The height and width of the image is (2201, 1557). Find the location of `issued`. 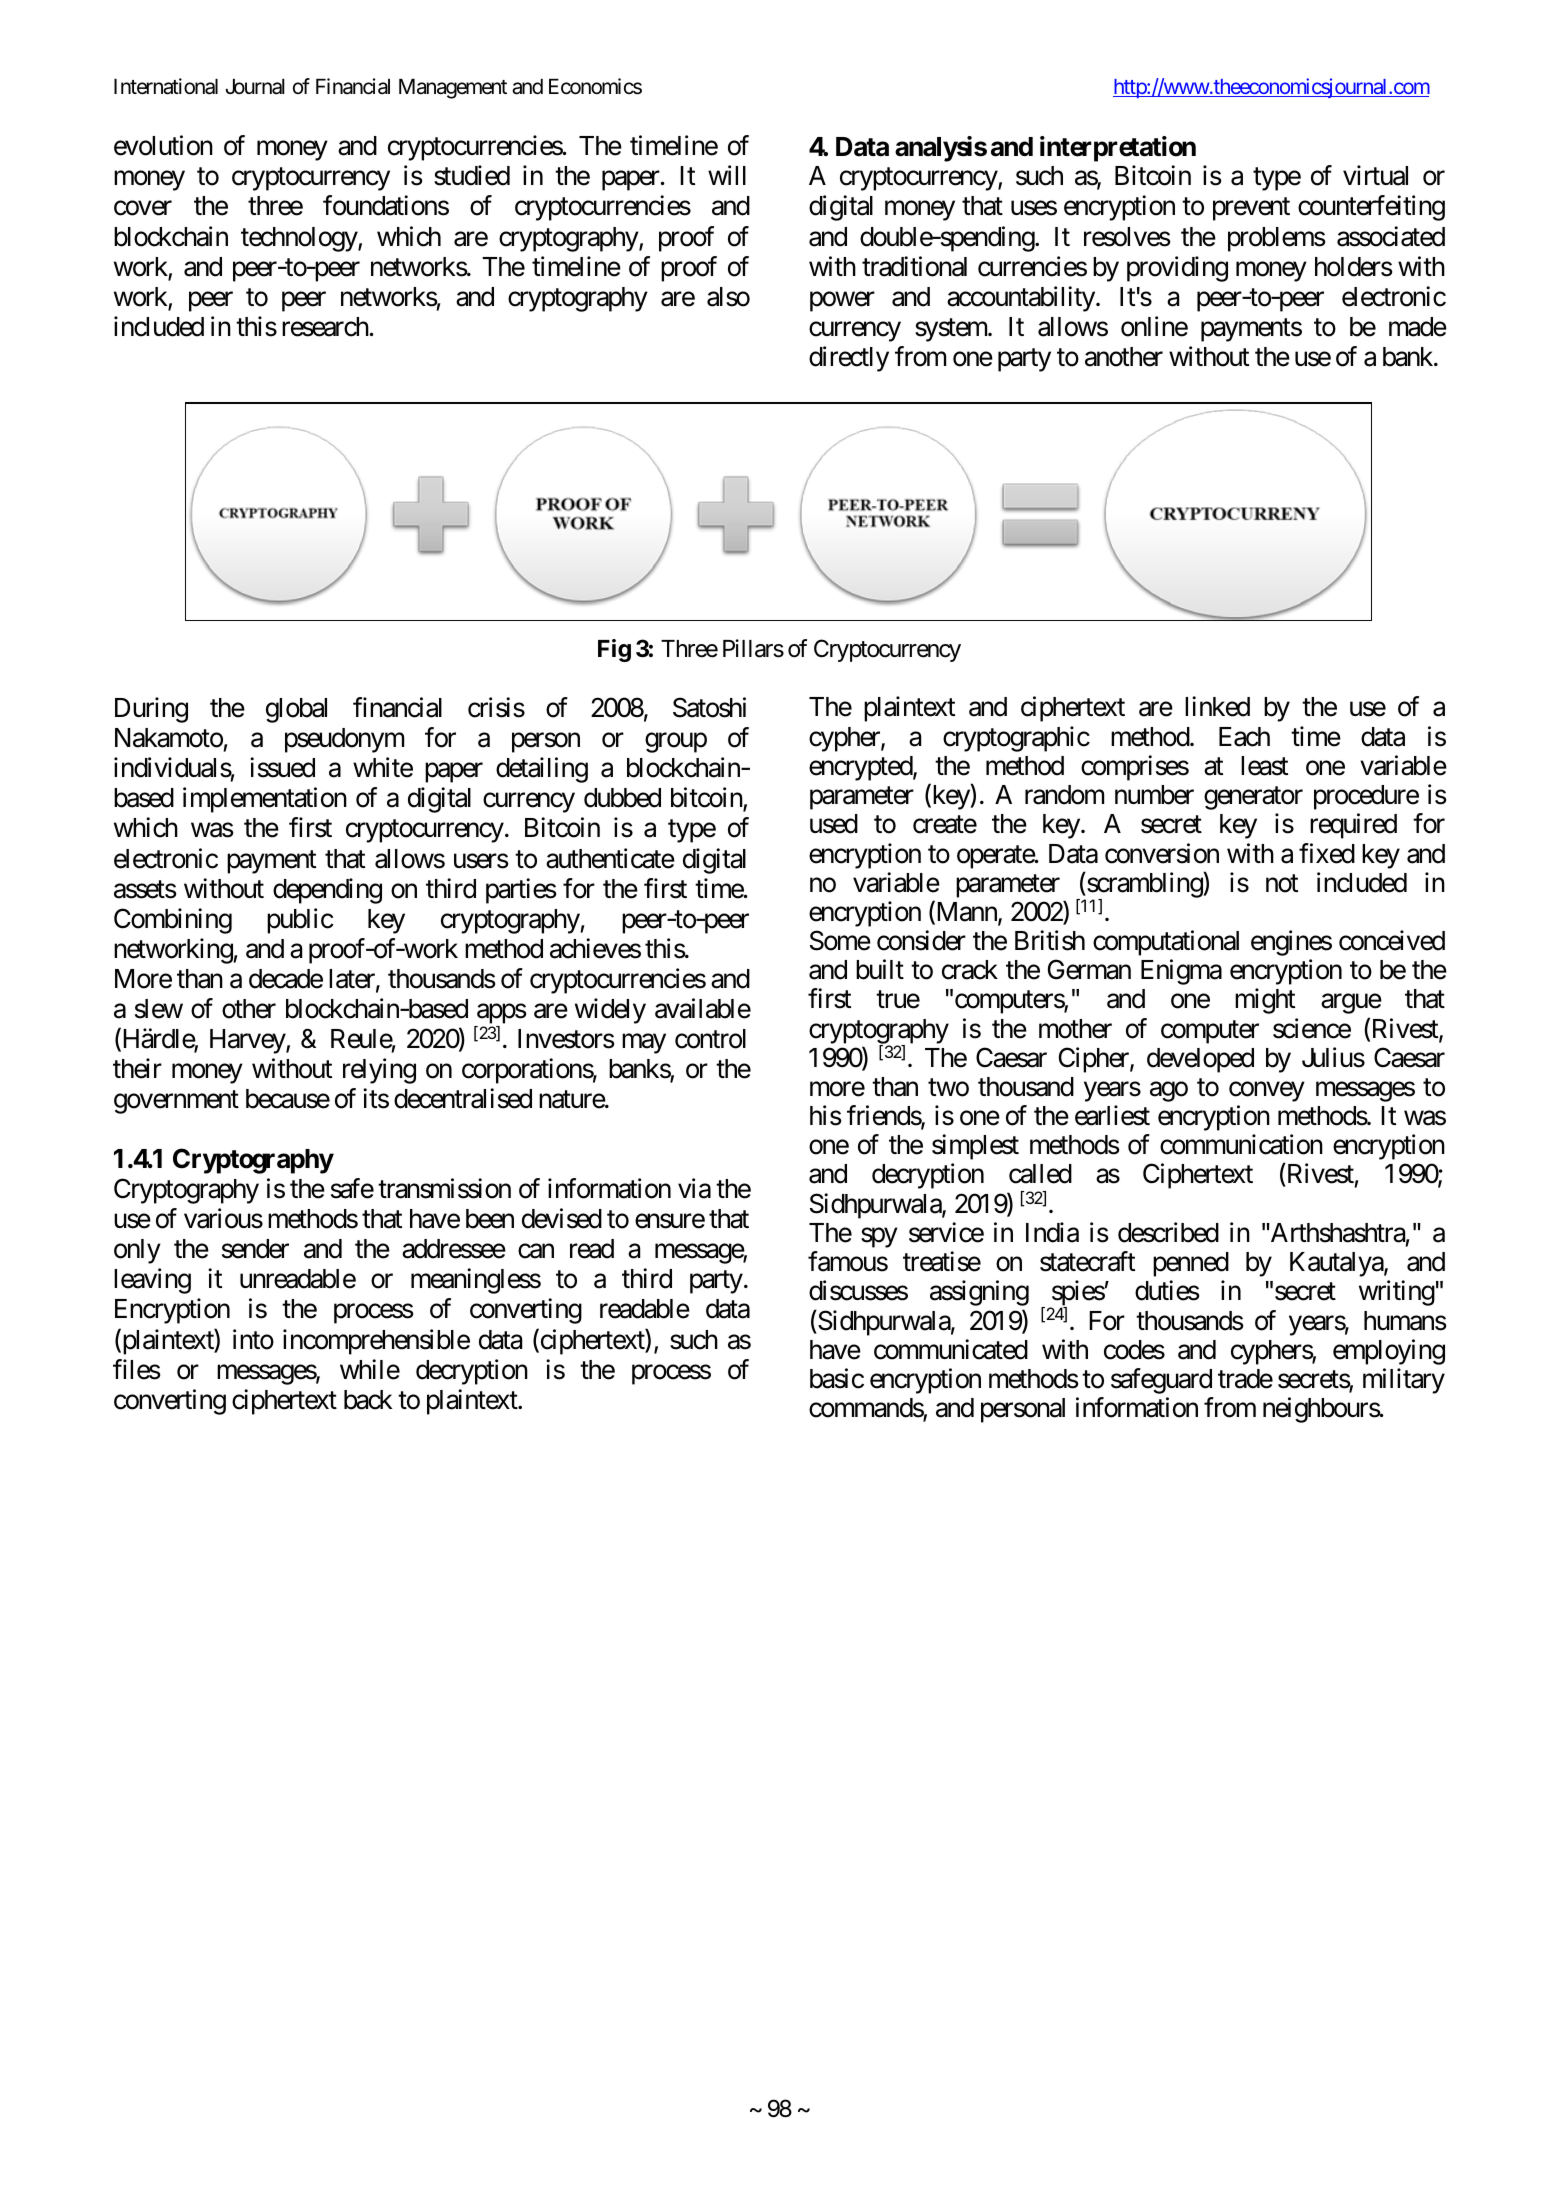

issued is located at coordinates (282, 767).
